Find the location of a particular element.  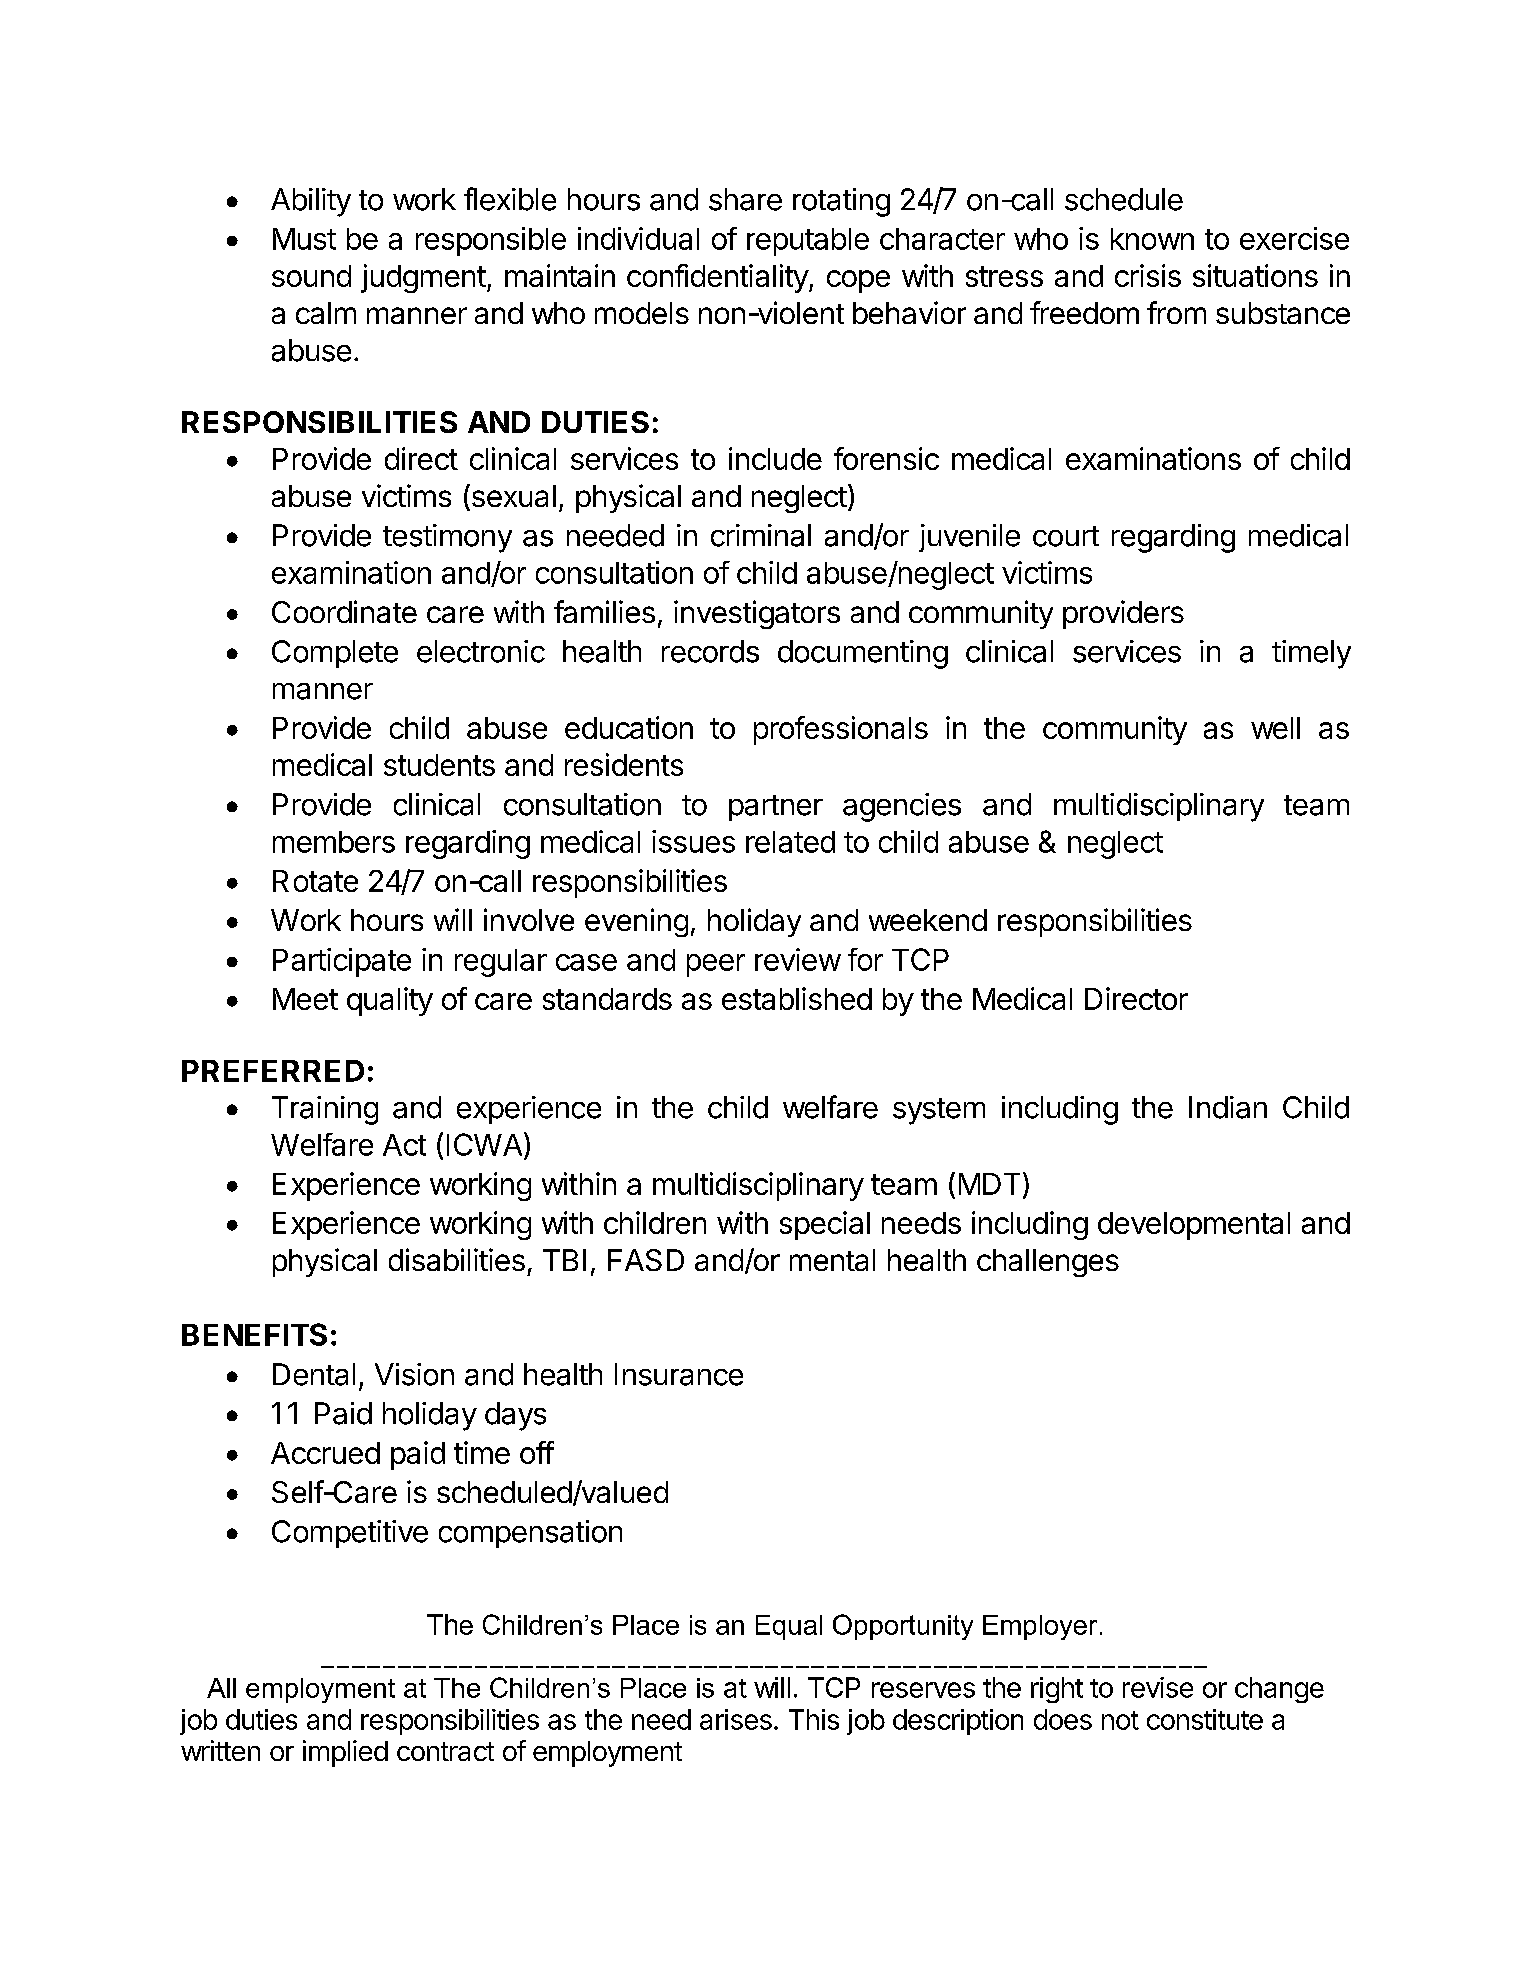

Must is located at coordinates (304, 239).
